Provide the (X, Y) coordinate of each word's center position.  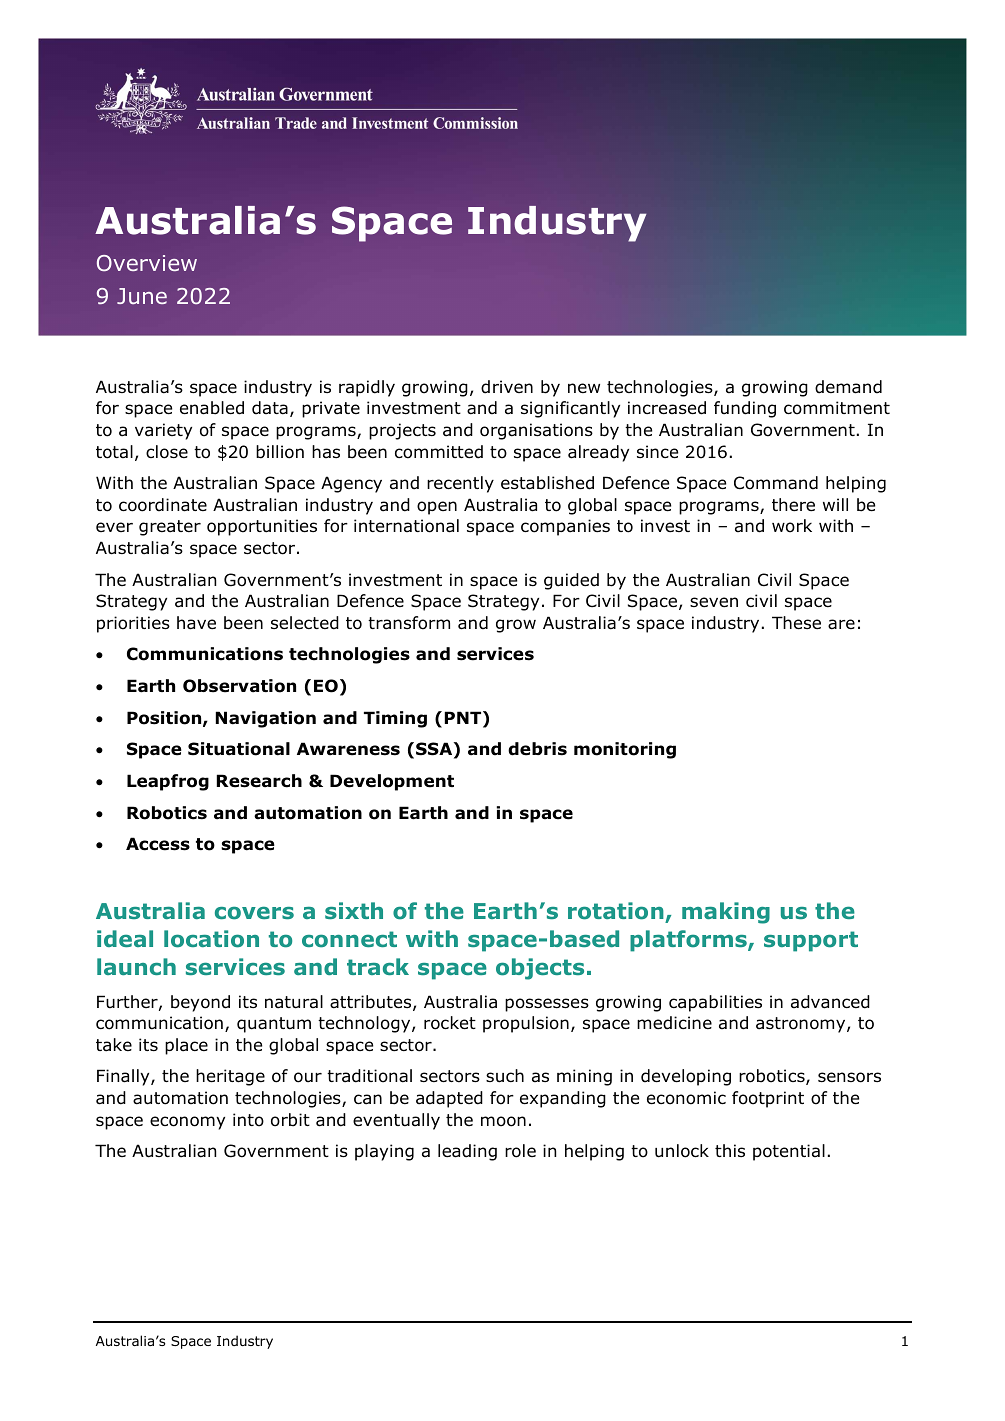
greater (170, 528)
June (142, 296)
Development (392, 782)
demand (848, 387)
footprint (768, 1099)
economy (187, 1123)
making (726, 913)
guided (571, 581)
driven (507, 387)
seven (714, 602)
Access (158, 844)
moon (503, 1121)
